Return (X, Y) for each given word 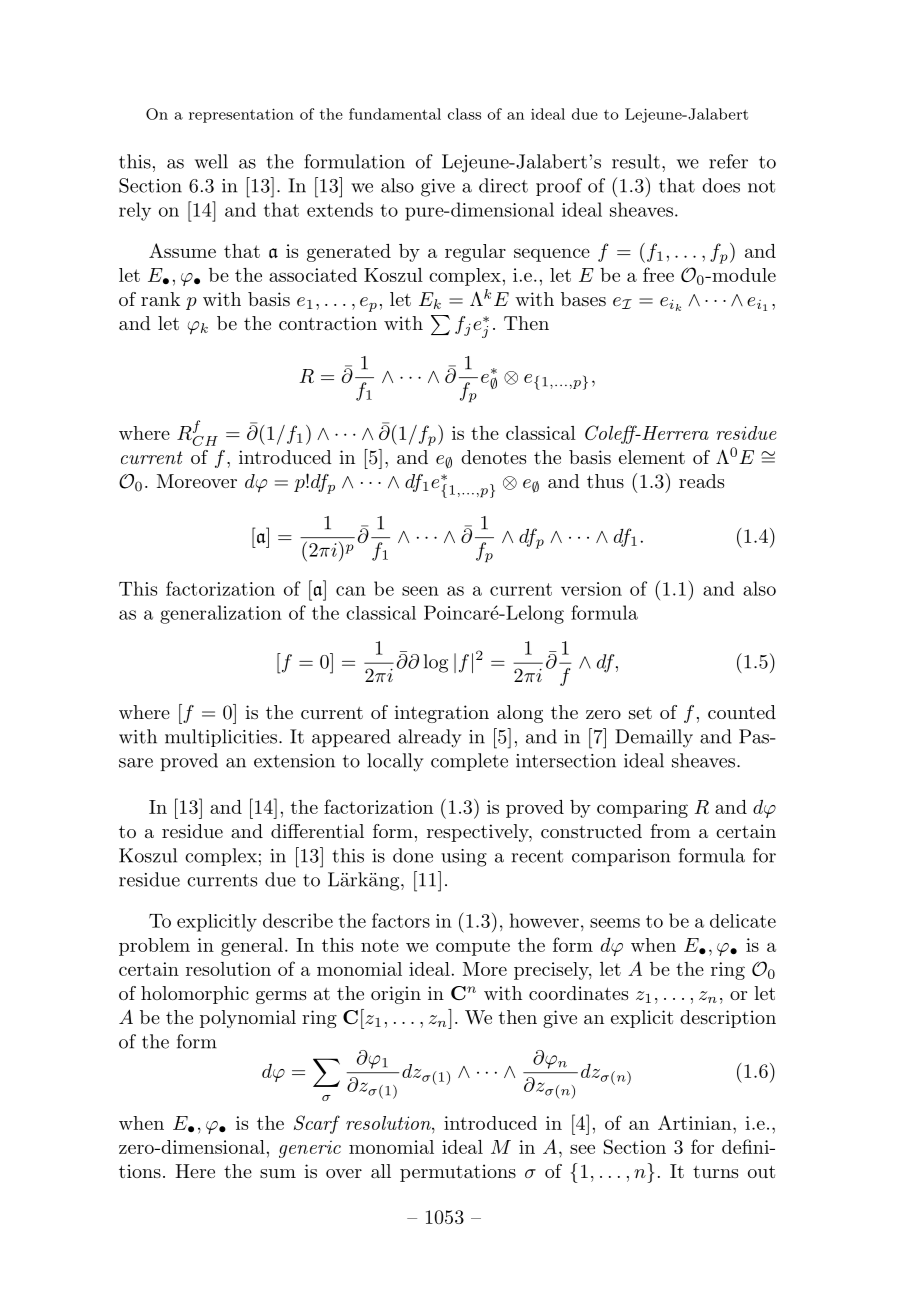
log (436, 663)
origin (396, 995)
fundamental (395, 114)
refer (728, 161)
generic (310, 1149)
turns (715, 1172)
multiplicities (221, 738)
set (640, 713)
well (211, 161)
